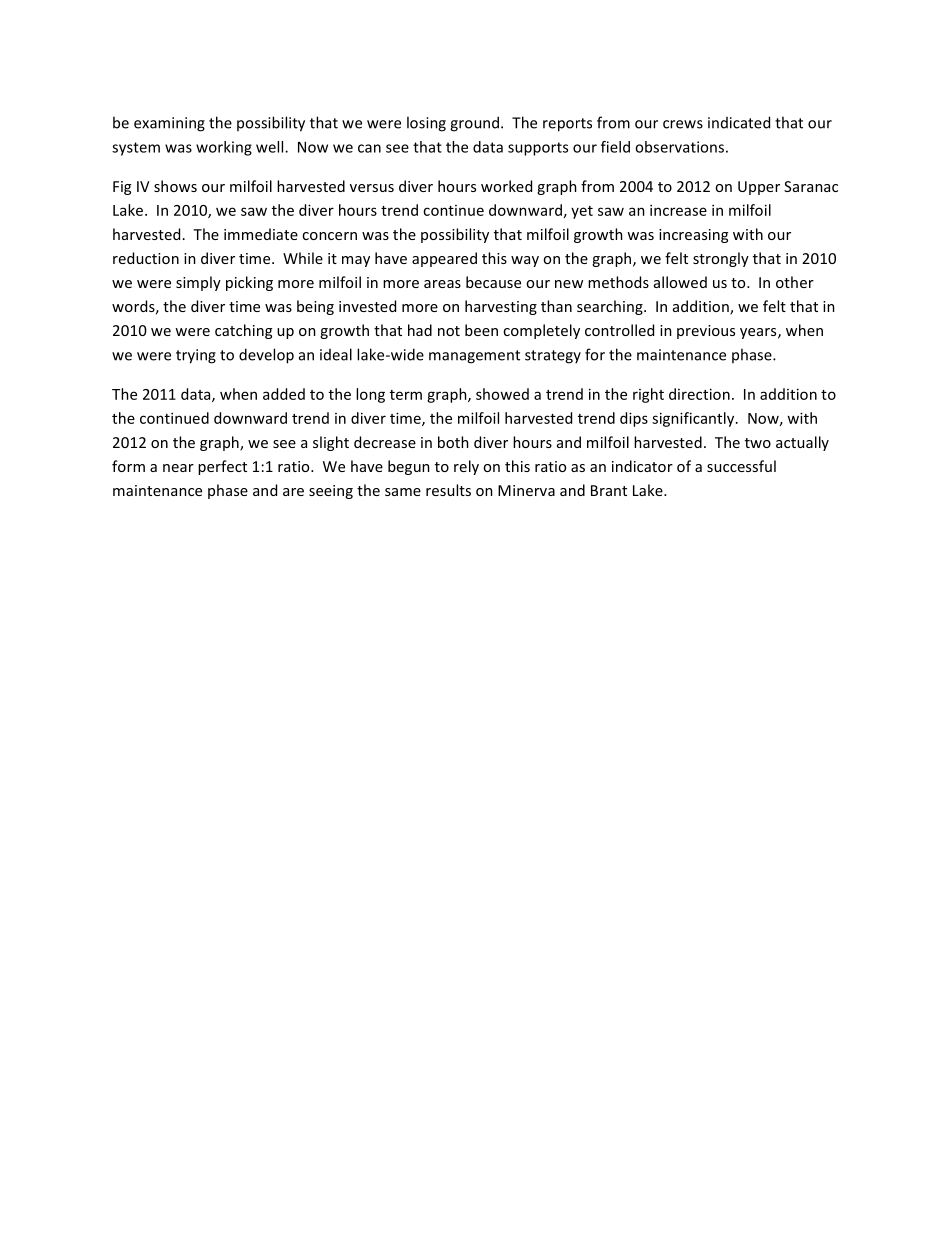 The width and height of the screenshot is (952, 1233). Describe the element at coordinates (582, 212) in the screenshot. I see `yet` at that location.
